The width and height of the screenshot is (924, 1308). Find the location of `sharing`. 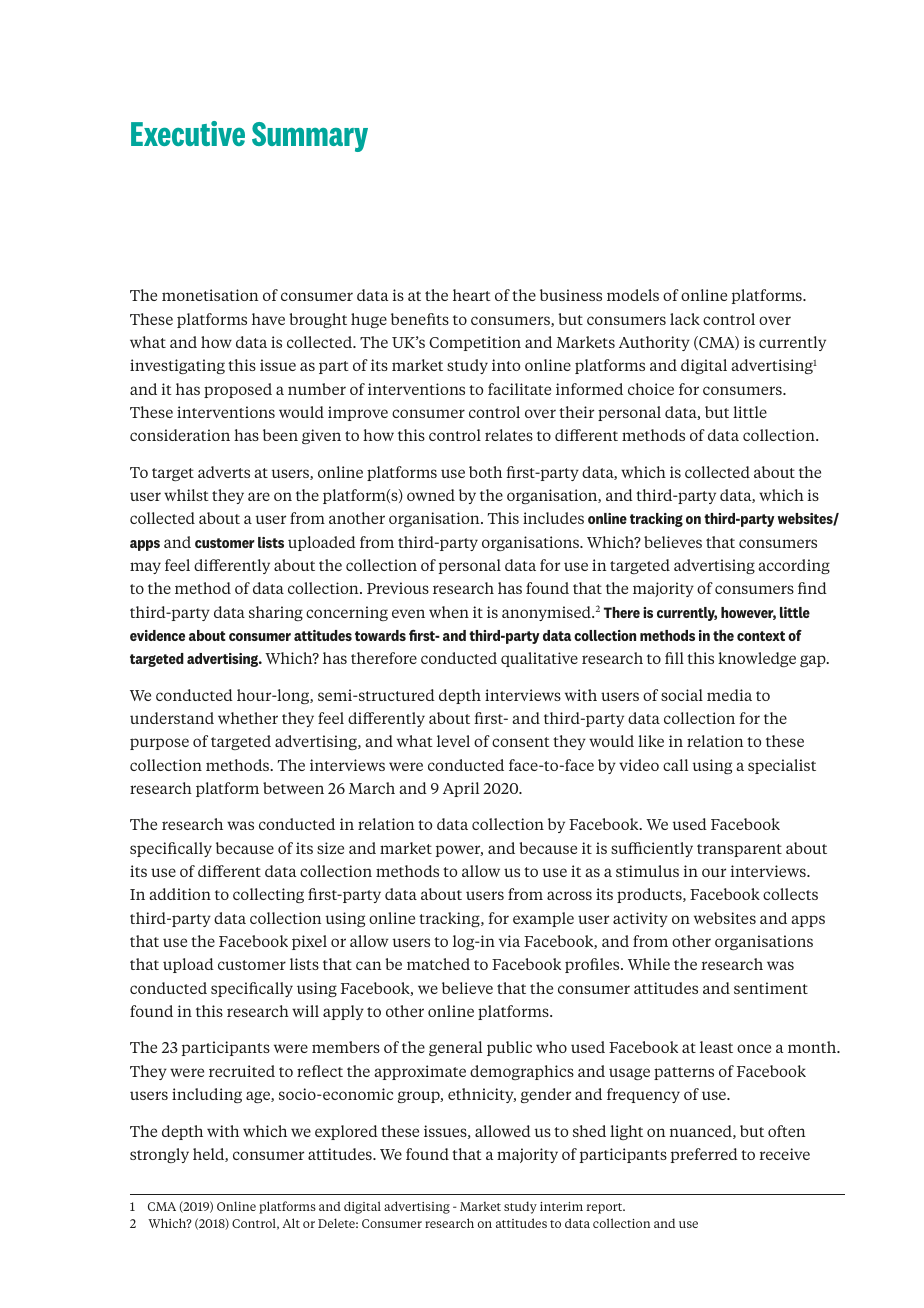

sharing is located at coordinates (276, 613).
